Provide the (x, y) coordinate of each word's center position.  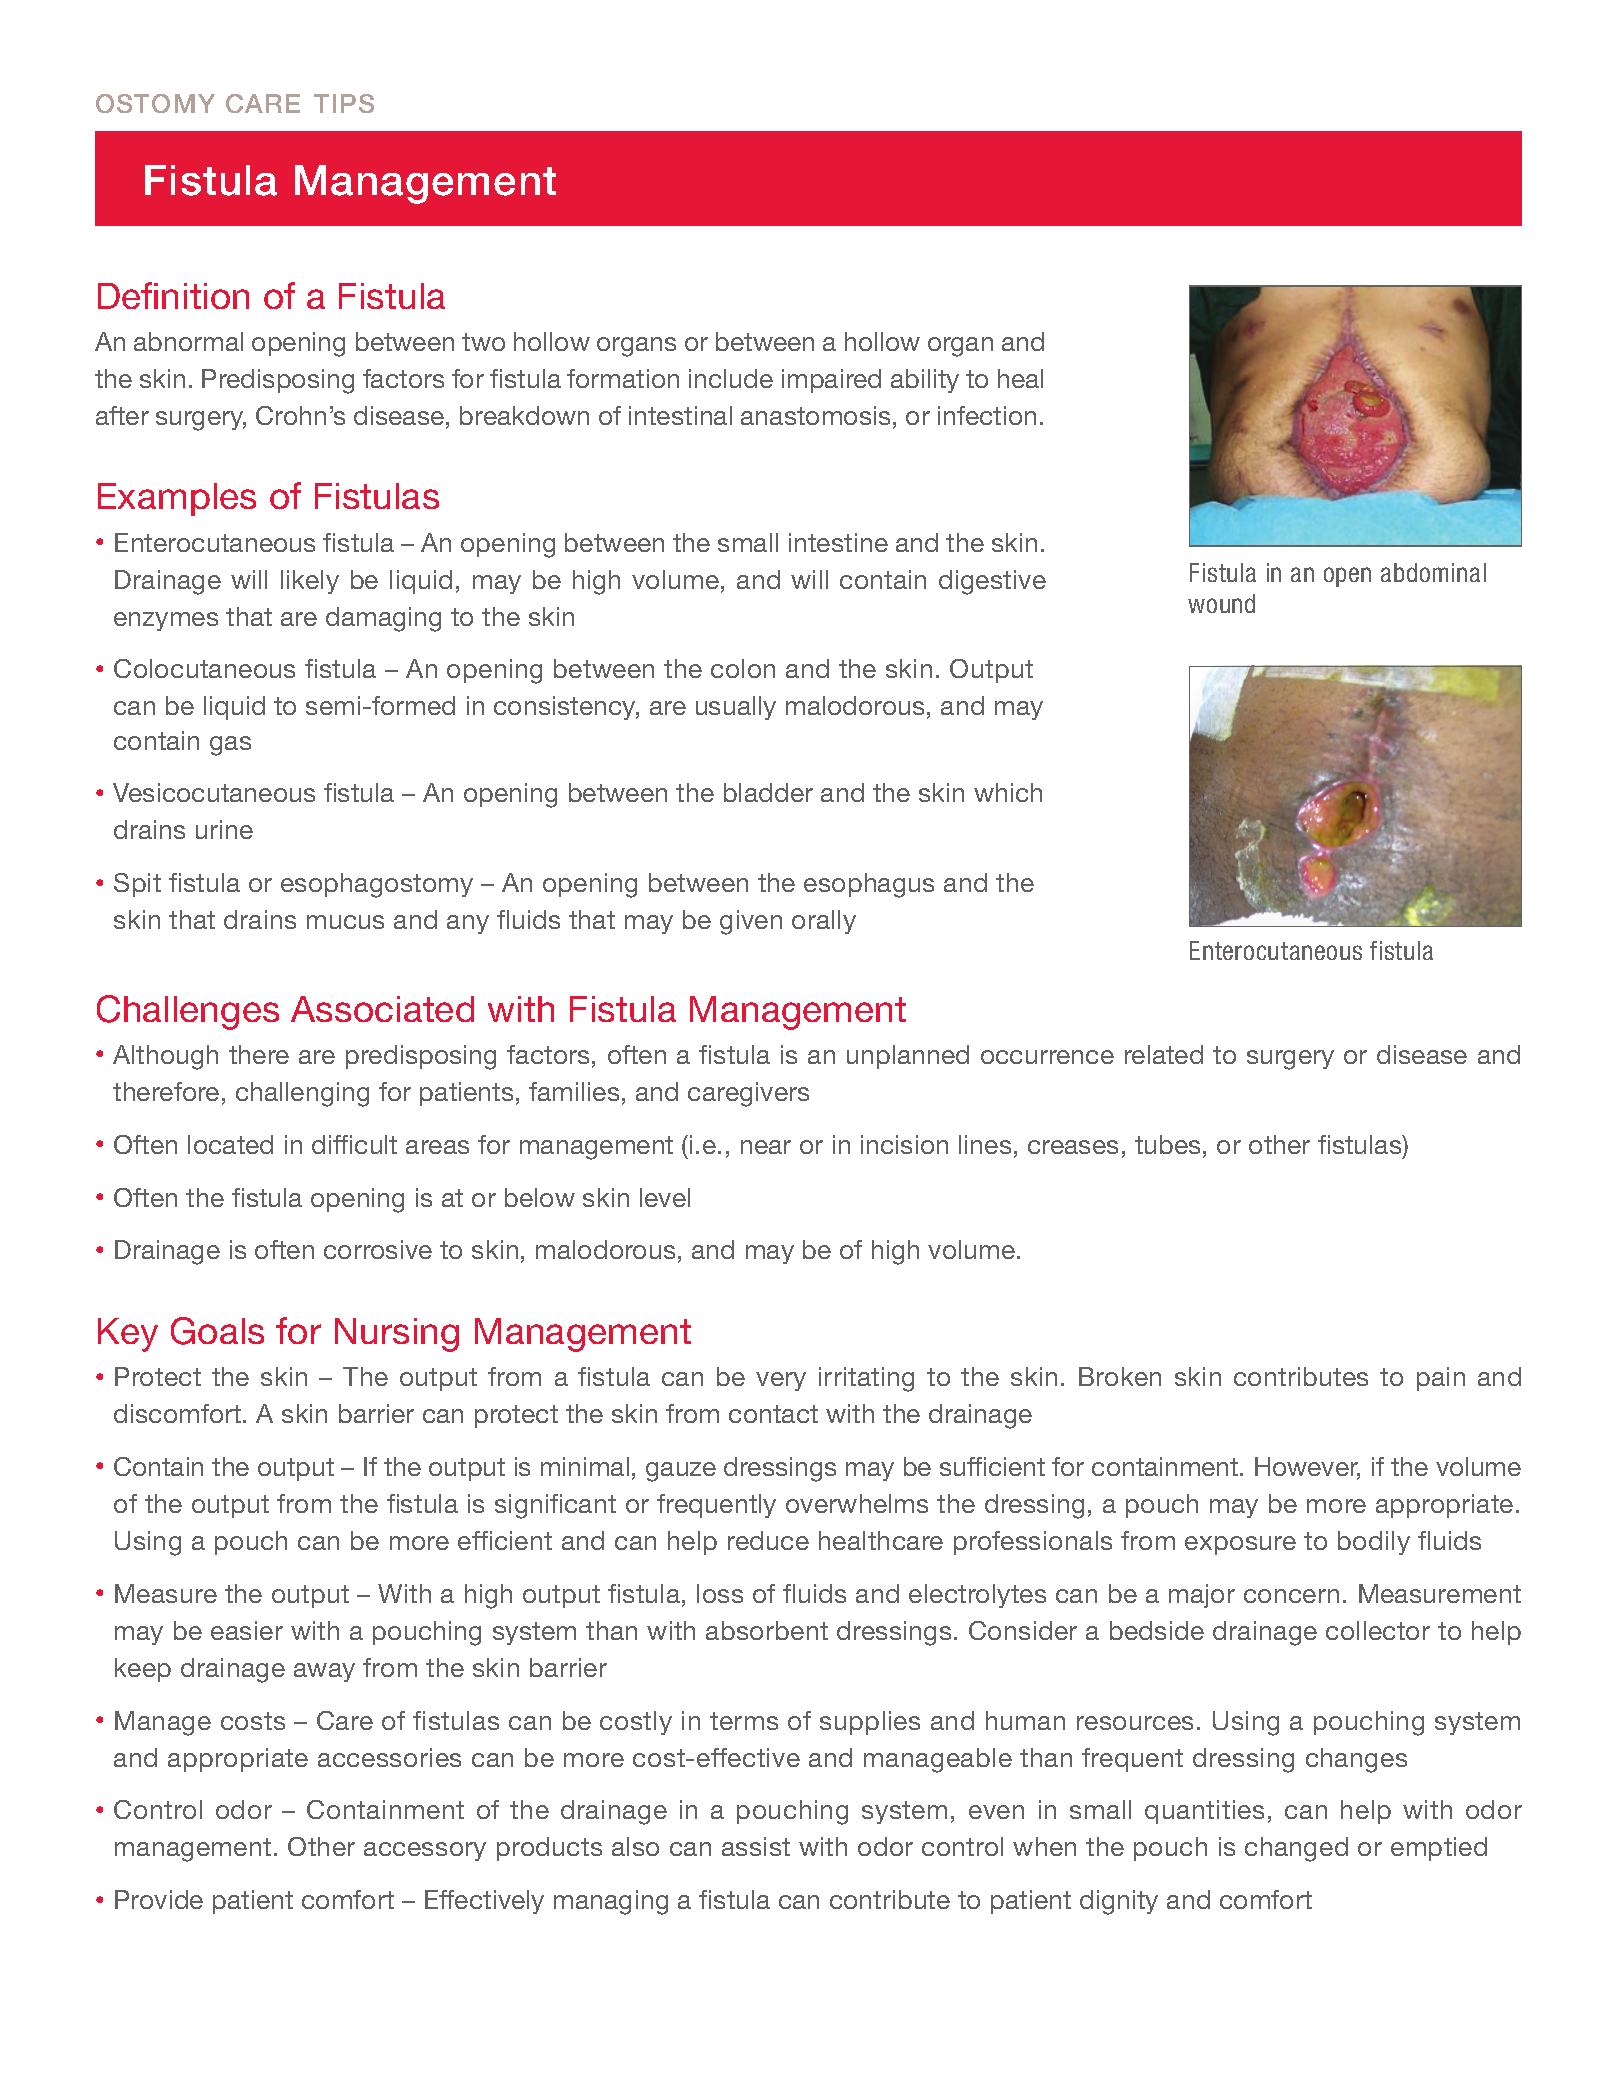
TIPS (344, 103)
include (731, 378)
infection (987, 415)
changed (1296, 1849)
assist (756, 1846)
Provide (159, 1899)
